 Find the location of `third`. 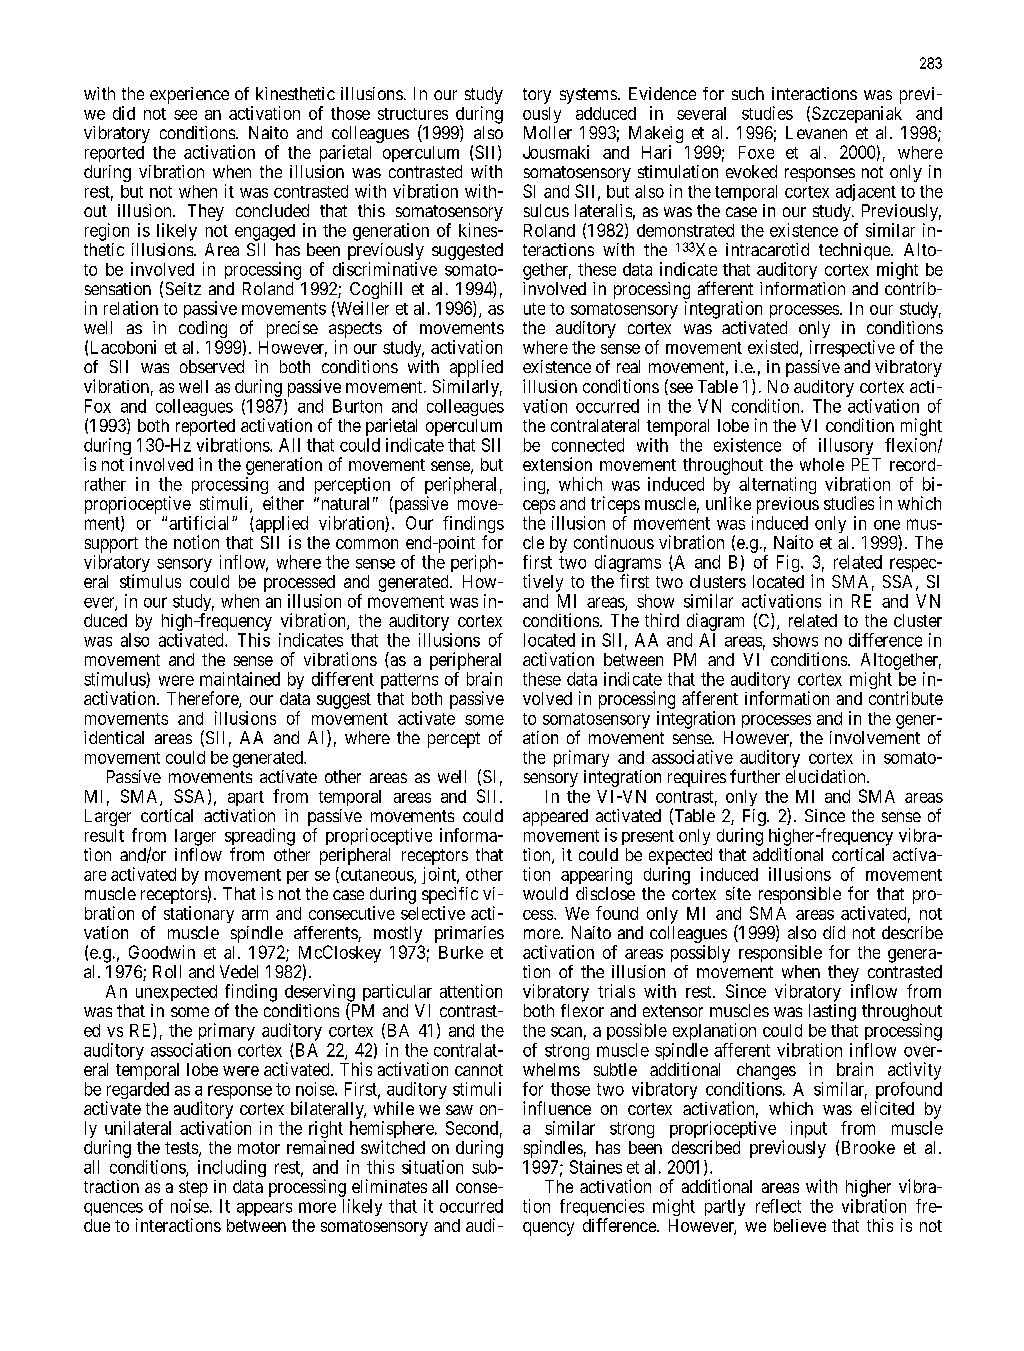

third is located at coordinates (662, 620).
